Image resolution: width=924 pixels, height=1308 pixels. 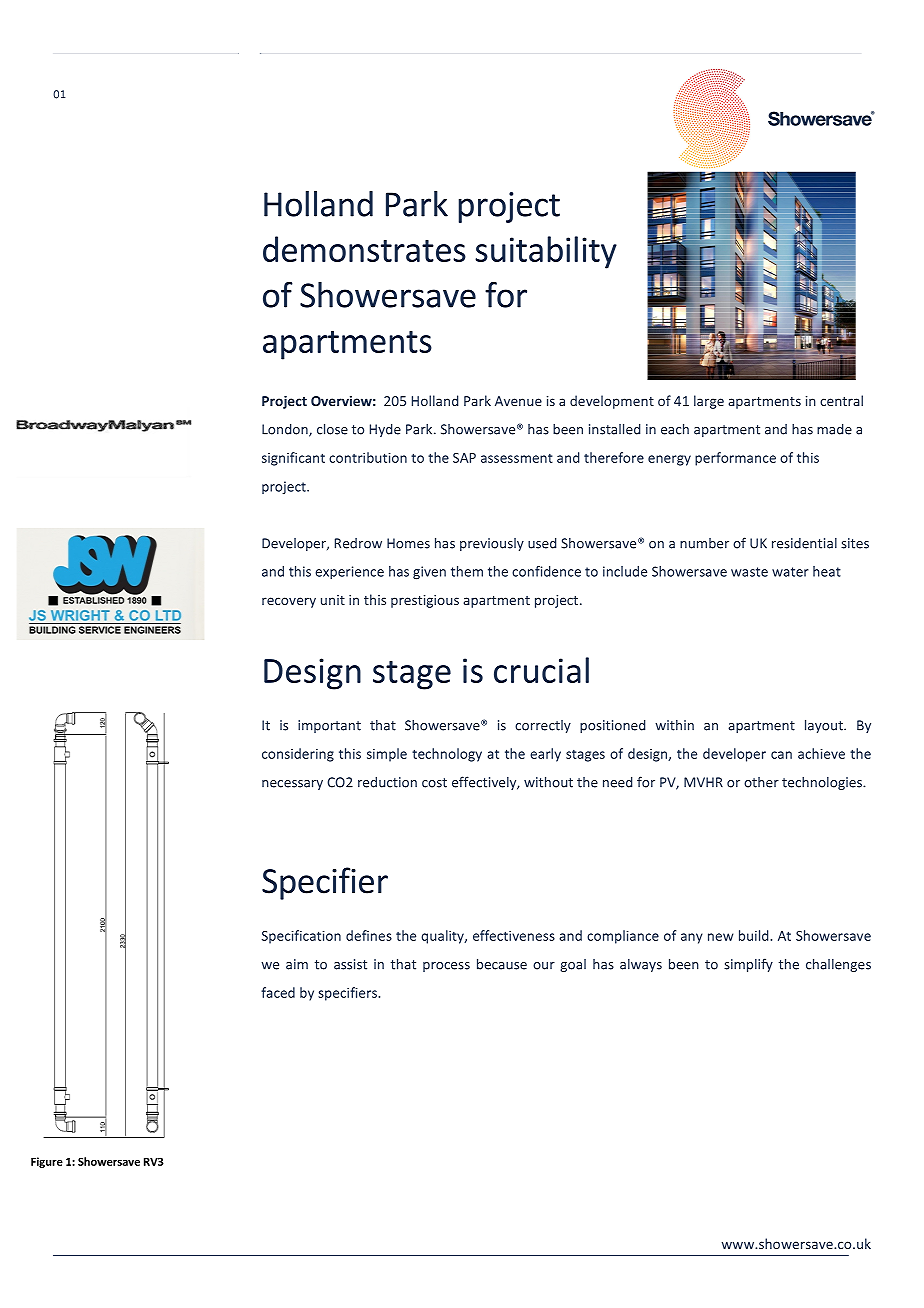 I want to click on suitability, so click(x=546, y=252).
